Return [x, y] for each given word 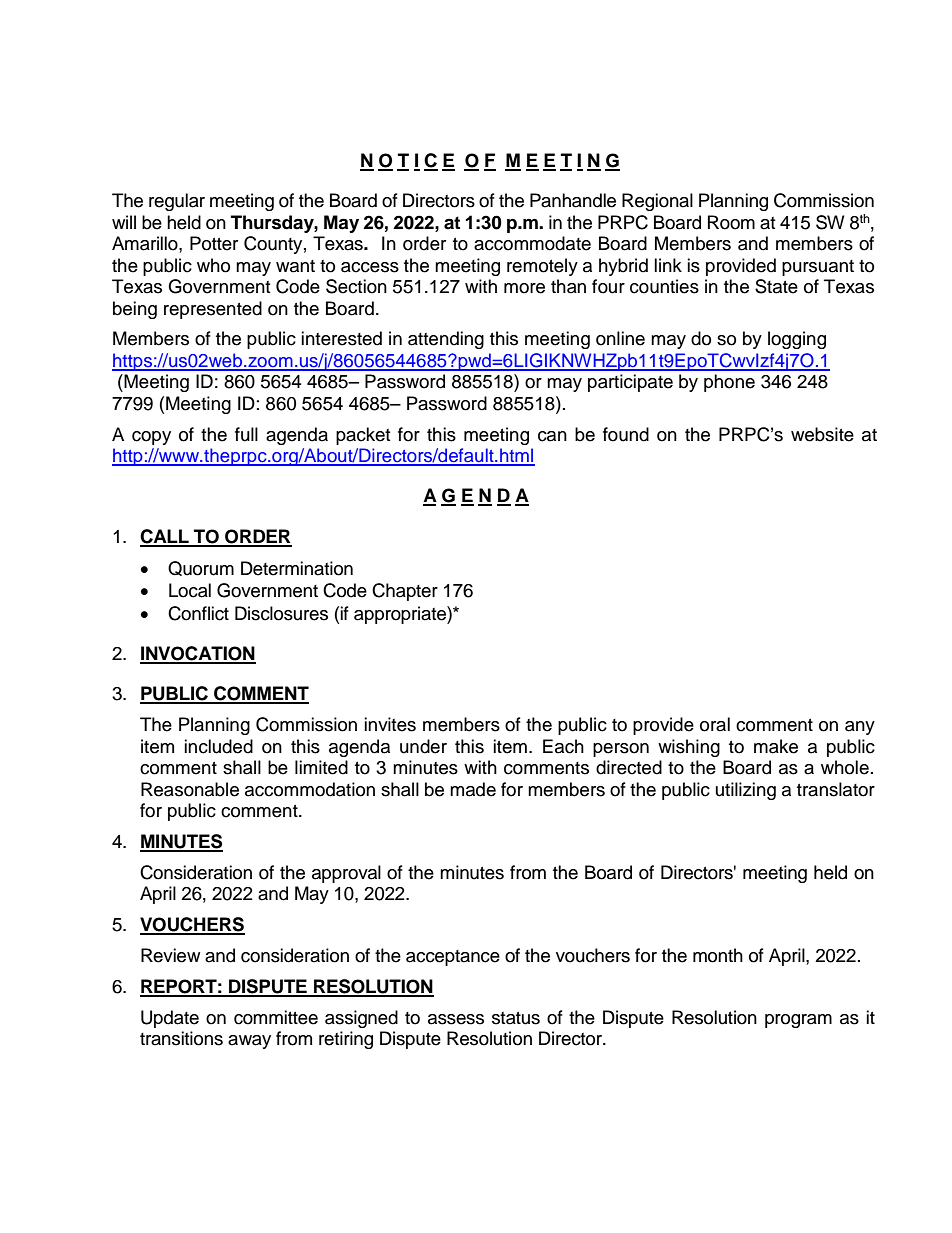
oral [715, 724]
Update [170, 1019]
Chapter [405, 592]
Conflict [198, 613]
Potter [214, 243]
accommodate [532, 243]
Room [731, 222]
